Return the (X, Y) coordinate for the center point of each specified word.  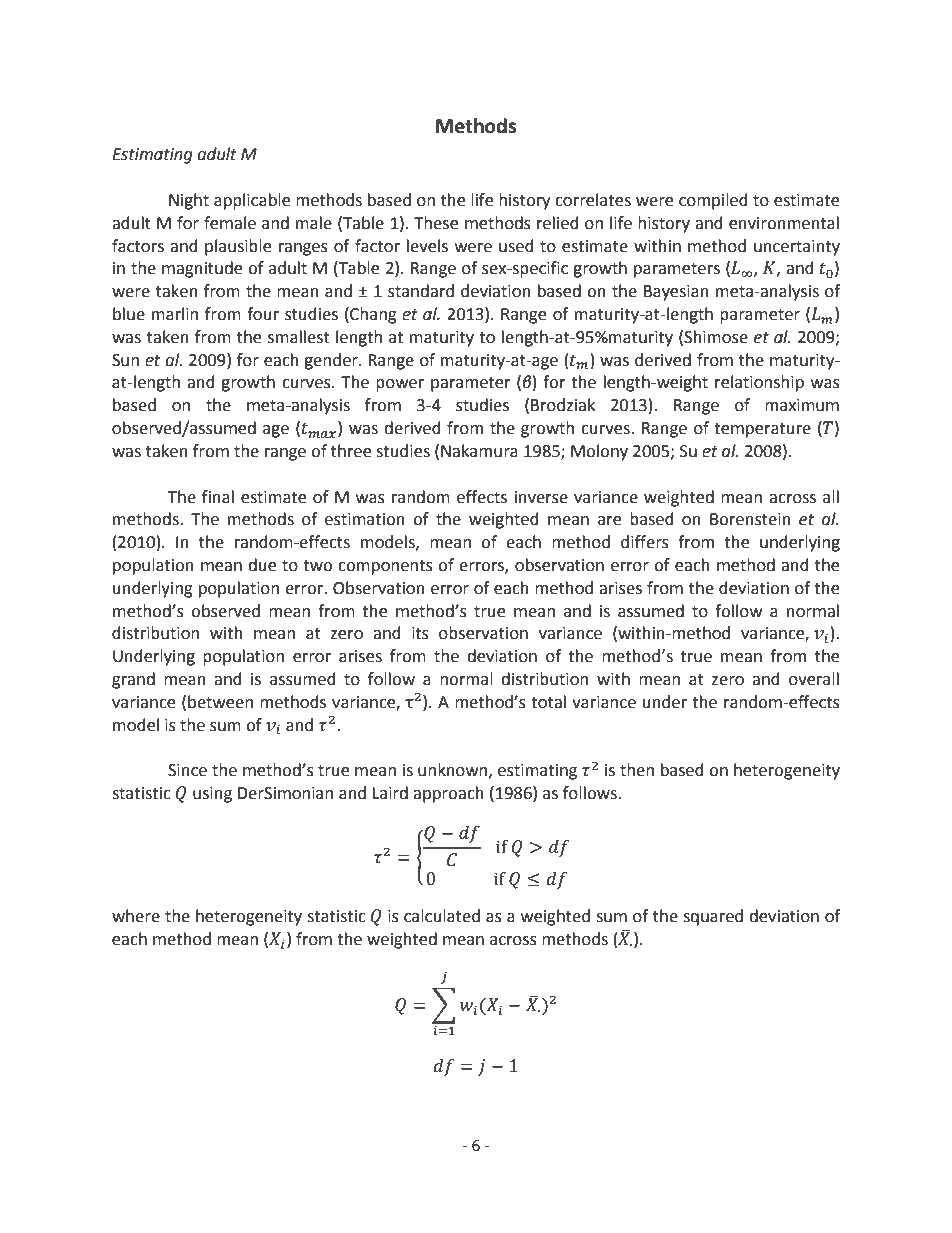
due (262, 565)
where (136, 916)
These (436, 223)
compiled (713, 201)
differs (645, 542)
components (385, 567)
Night (189, 201)
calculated (442, 916)
